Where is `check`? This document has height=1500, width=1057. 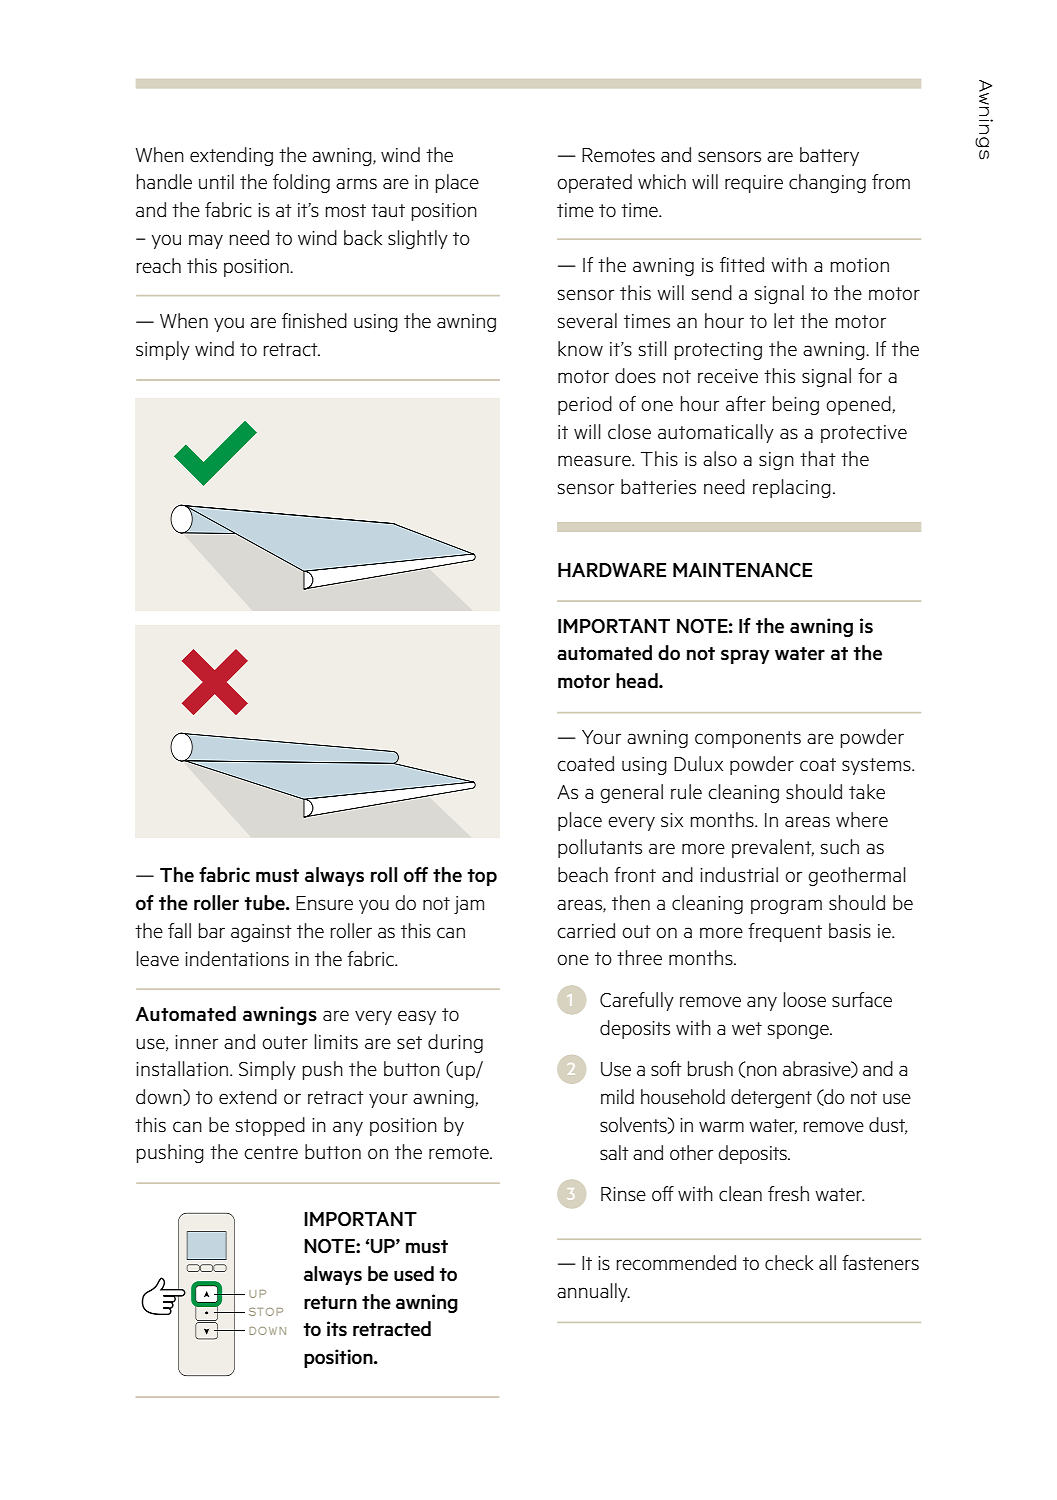
check is located at coordinates (789, 1263).
